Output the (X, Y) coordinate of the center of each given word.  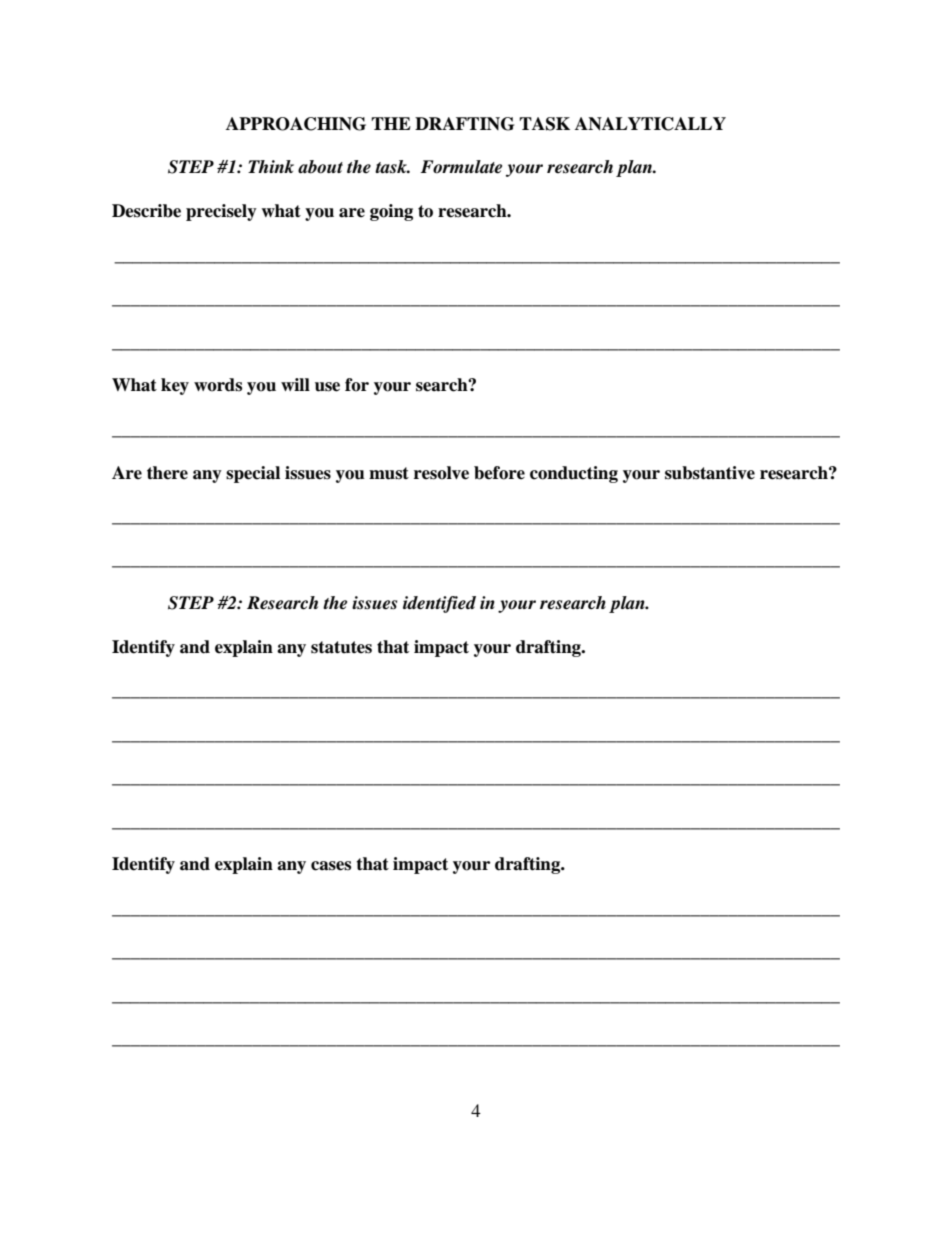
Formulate (461, 167)
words (218, 385)
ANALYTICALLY (650, 124)
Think (271, 166)
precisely (221, 212)
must (389, 473)
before (499, 473)
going (391, 212)
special (253, 474)
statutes (341, 647)
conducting (574, 474)
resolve (441, 473)
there (167, 473)
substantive (710, 473)
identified (439, 604)
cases (331, 866)
